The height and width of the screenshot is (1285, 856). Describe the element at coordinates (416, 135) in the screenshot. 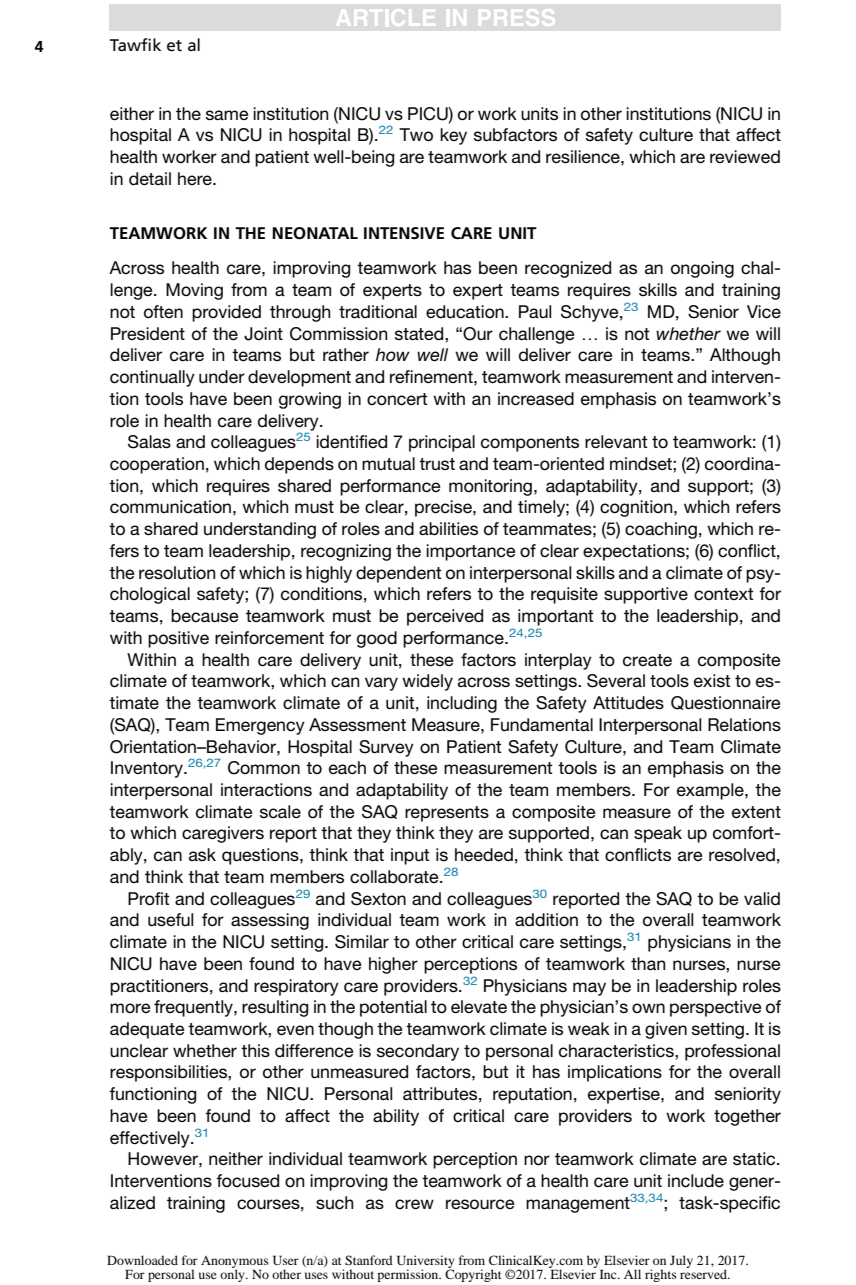

I see `Two` at that location.
